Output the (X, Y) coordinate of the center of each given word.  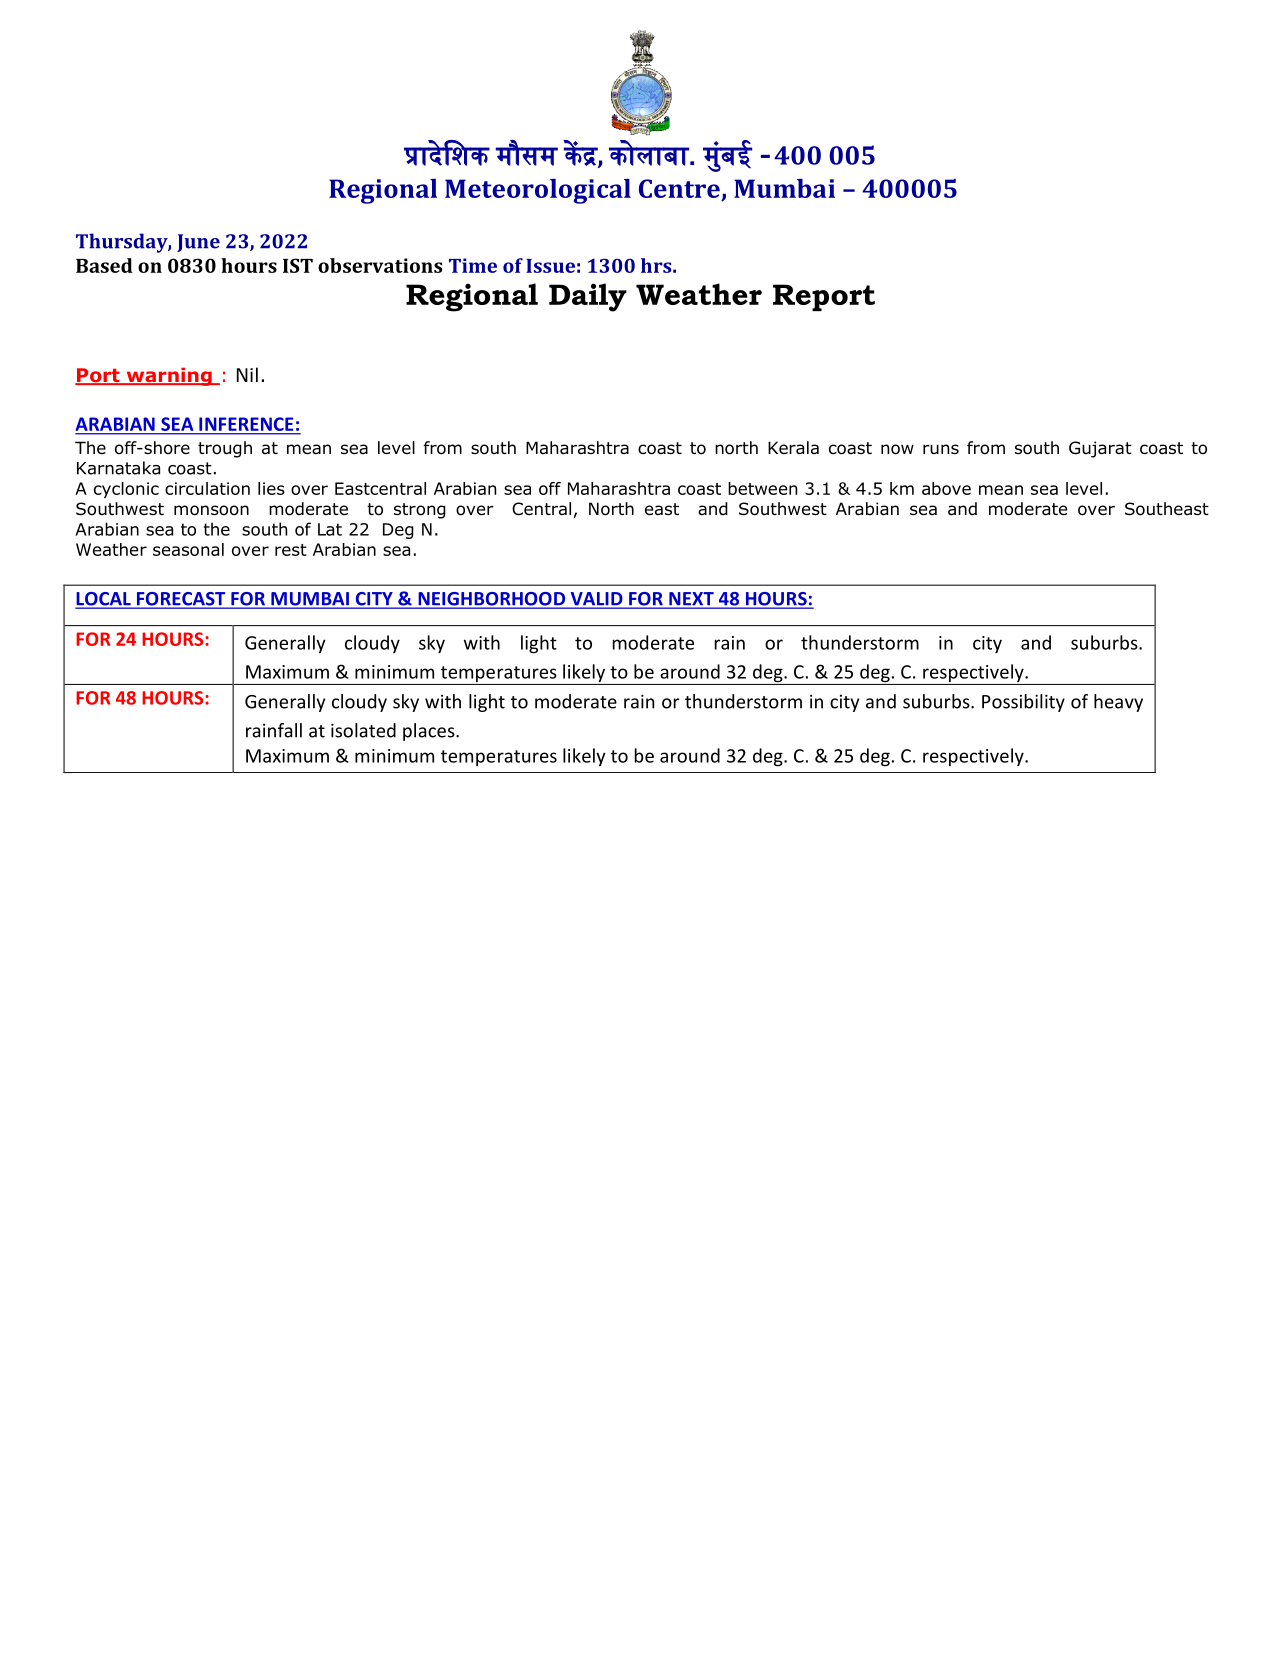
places (430, 732)
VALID (596, 600)
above (946, 488)
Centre (679, 188)
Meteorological (538, 191)
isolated (363, 730)
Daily (588, 297)
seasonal (188, 549)
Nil (247, 374)
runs (941, 449)
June (198, 243)
